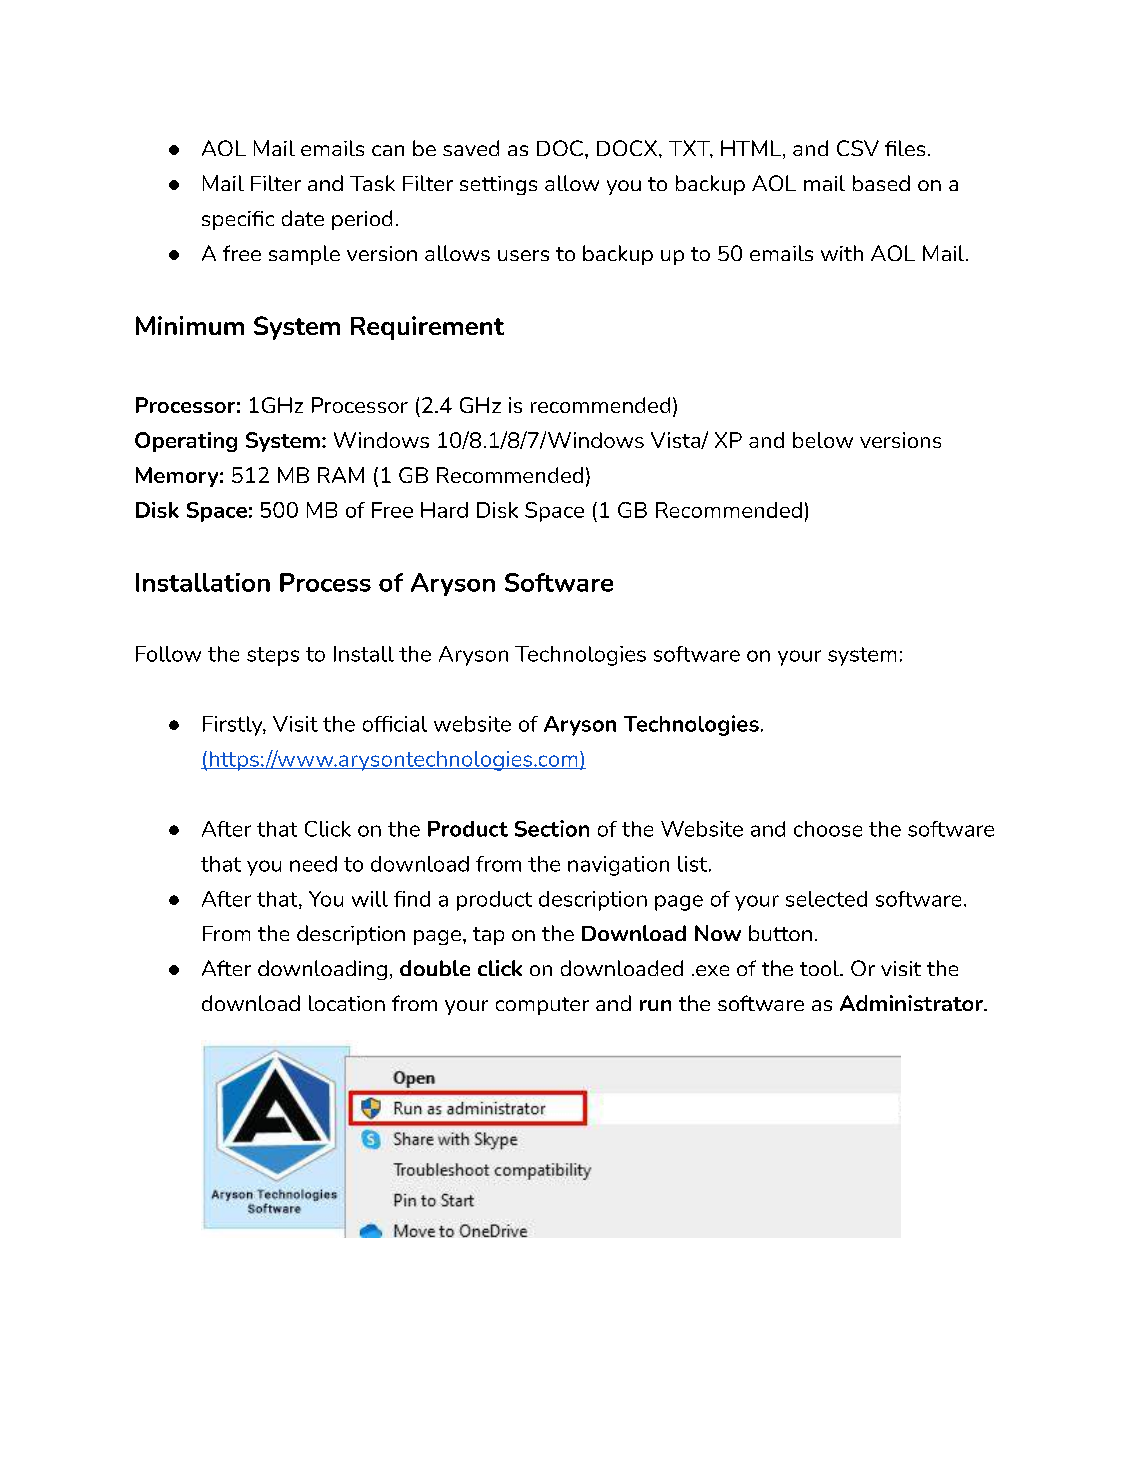  What do you see at coordinates (823, 440) in the screenshot?
I see `below` at bounding box center [823, 440].
